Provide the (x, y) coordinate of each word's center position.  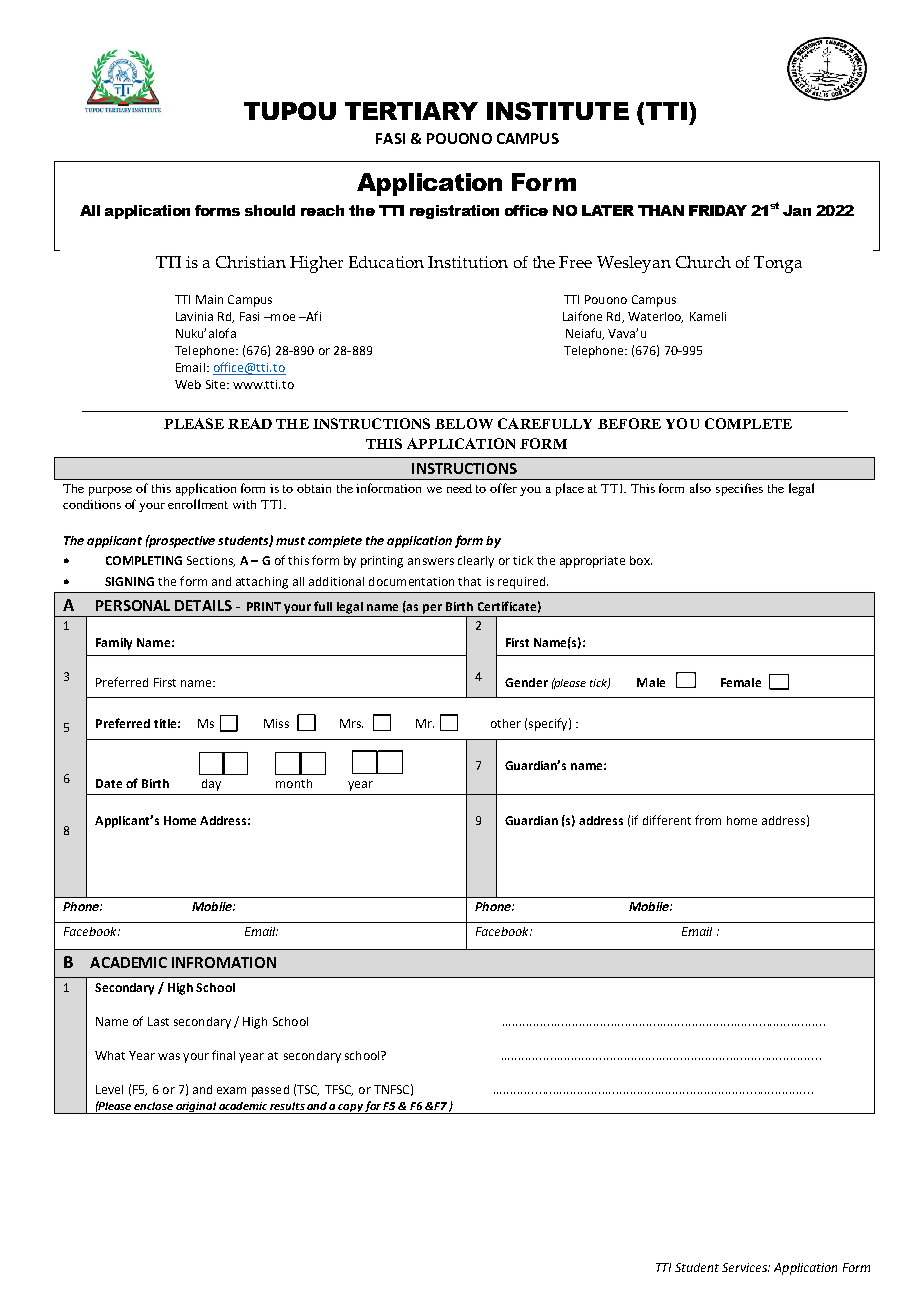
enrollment (198, 504)
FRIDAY (718, 210)
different (667, 820)
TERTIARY (411, 111)
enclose (153, 1106)
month (294, 783)
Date (109, 783)
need (459, 488)
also (700, 488)
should (270, 210)
